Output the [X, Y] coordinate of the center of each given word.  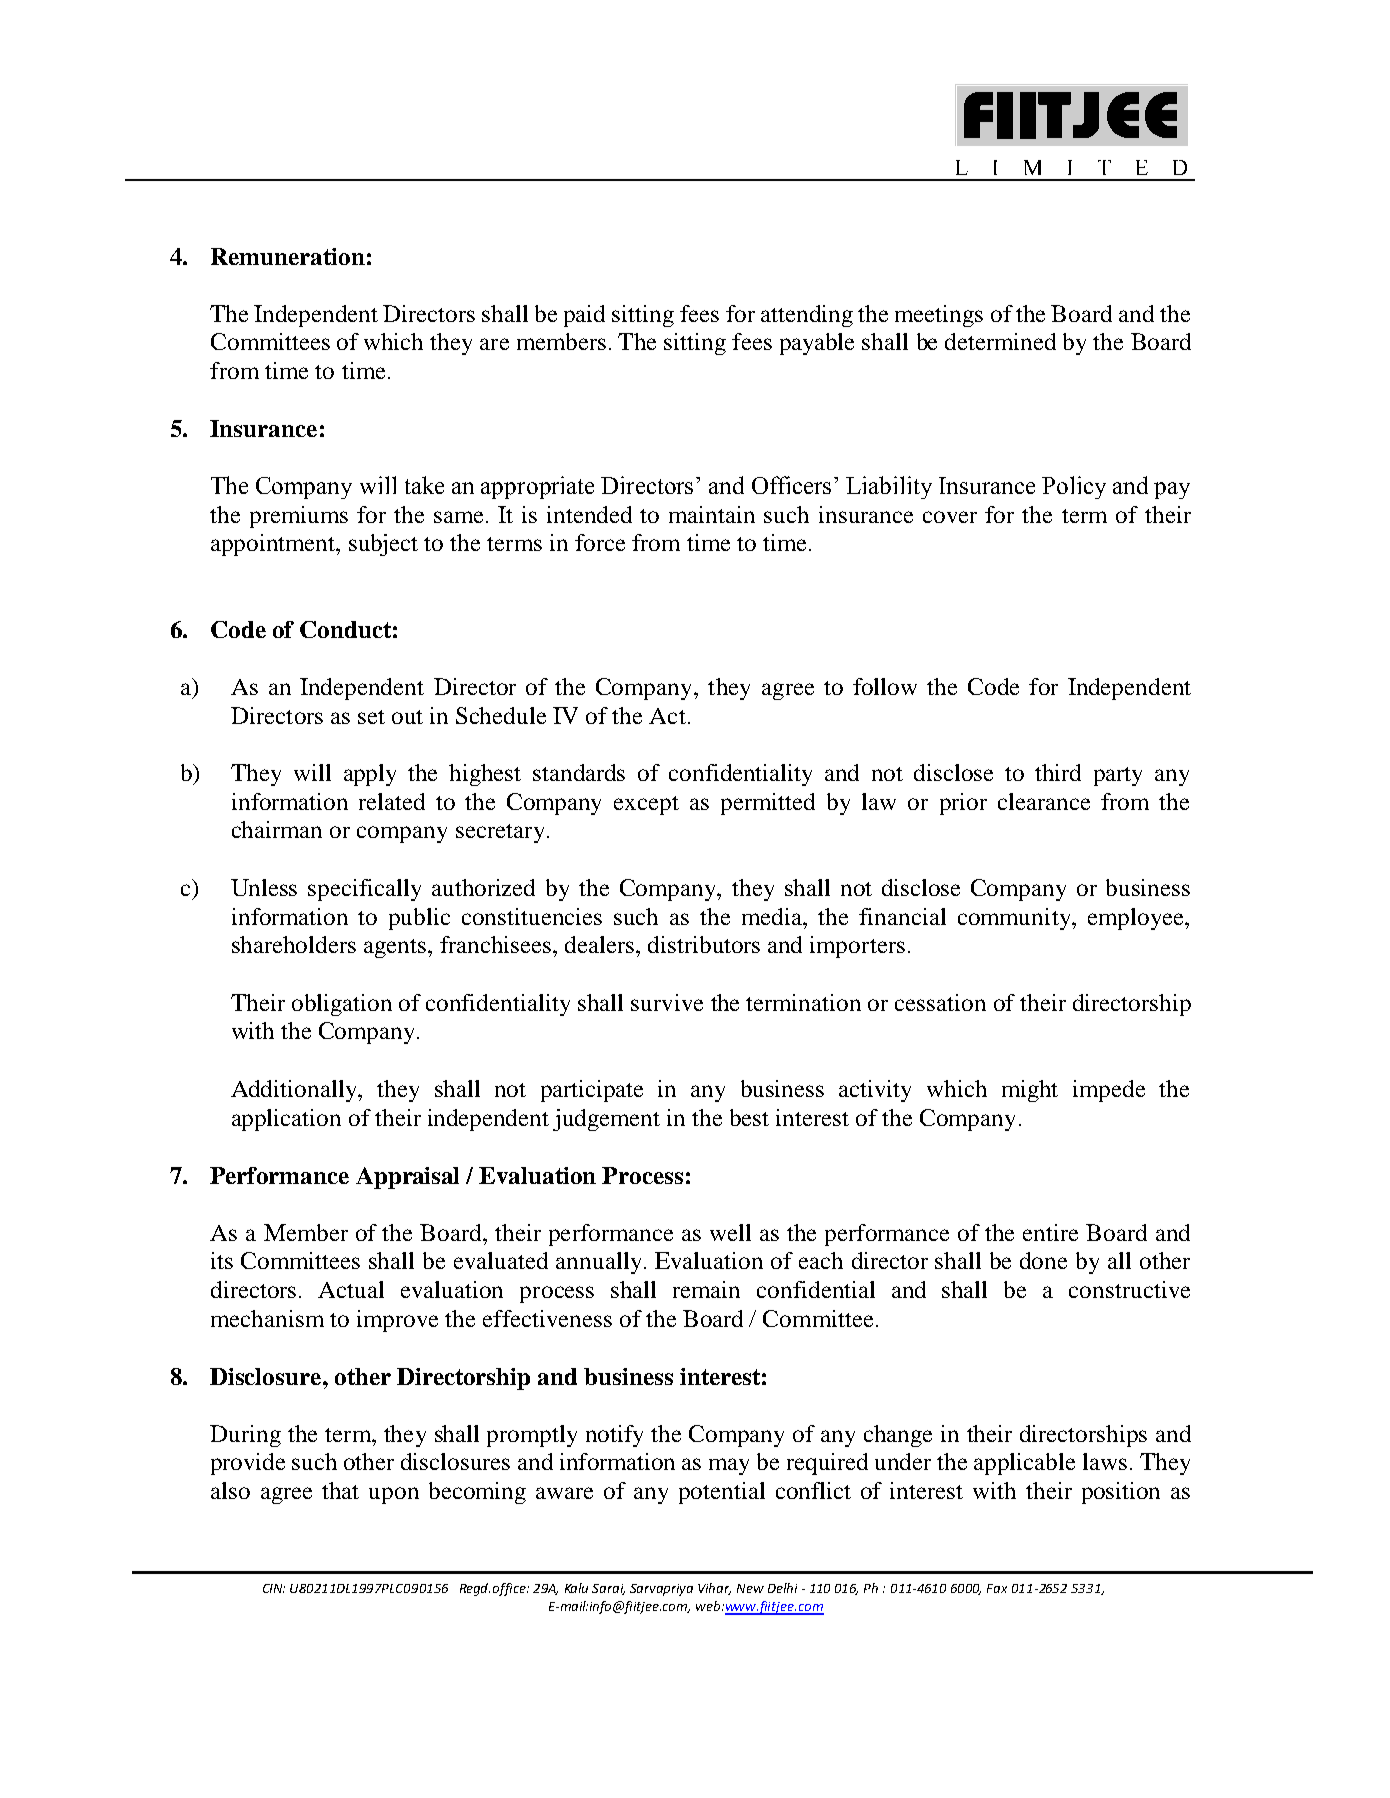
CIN [274, 1588]
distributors [704, 944]
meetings [939, 316]
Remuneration [288, 256]
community [1015, 919]
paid [584, 316]
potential [722, 1493]
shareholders [294, 944]
